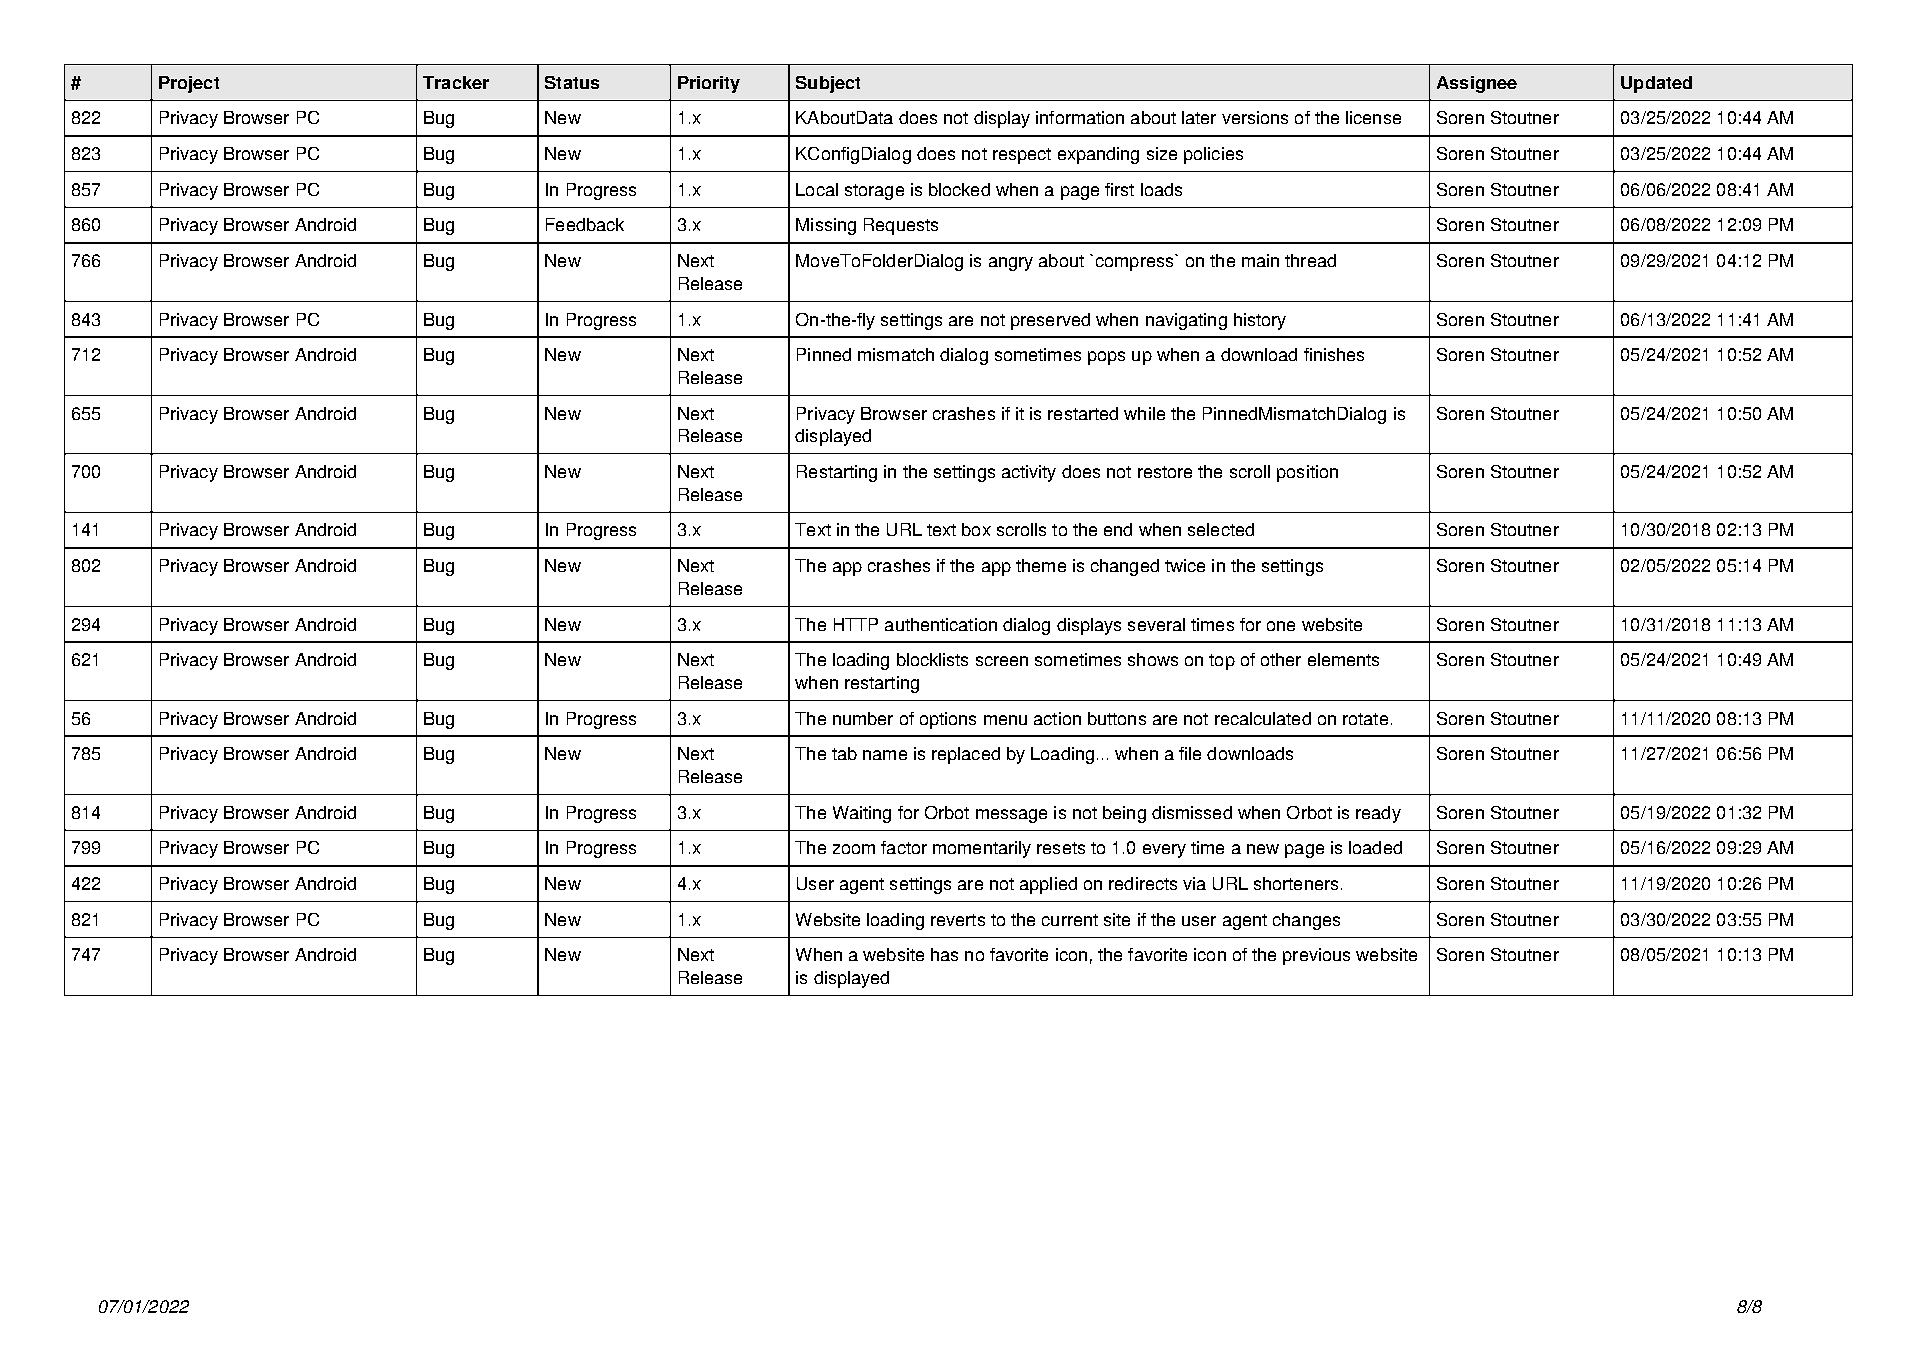 Image resolution: width=1917 pixels, height=1355 pixels. What do you see at coordinates (1334, 354) in the screenshot?
I see `finishes` at bounding box center [1334, 354].
